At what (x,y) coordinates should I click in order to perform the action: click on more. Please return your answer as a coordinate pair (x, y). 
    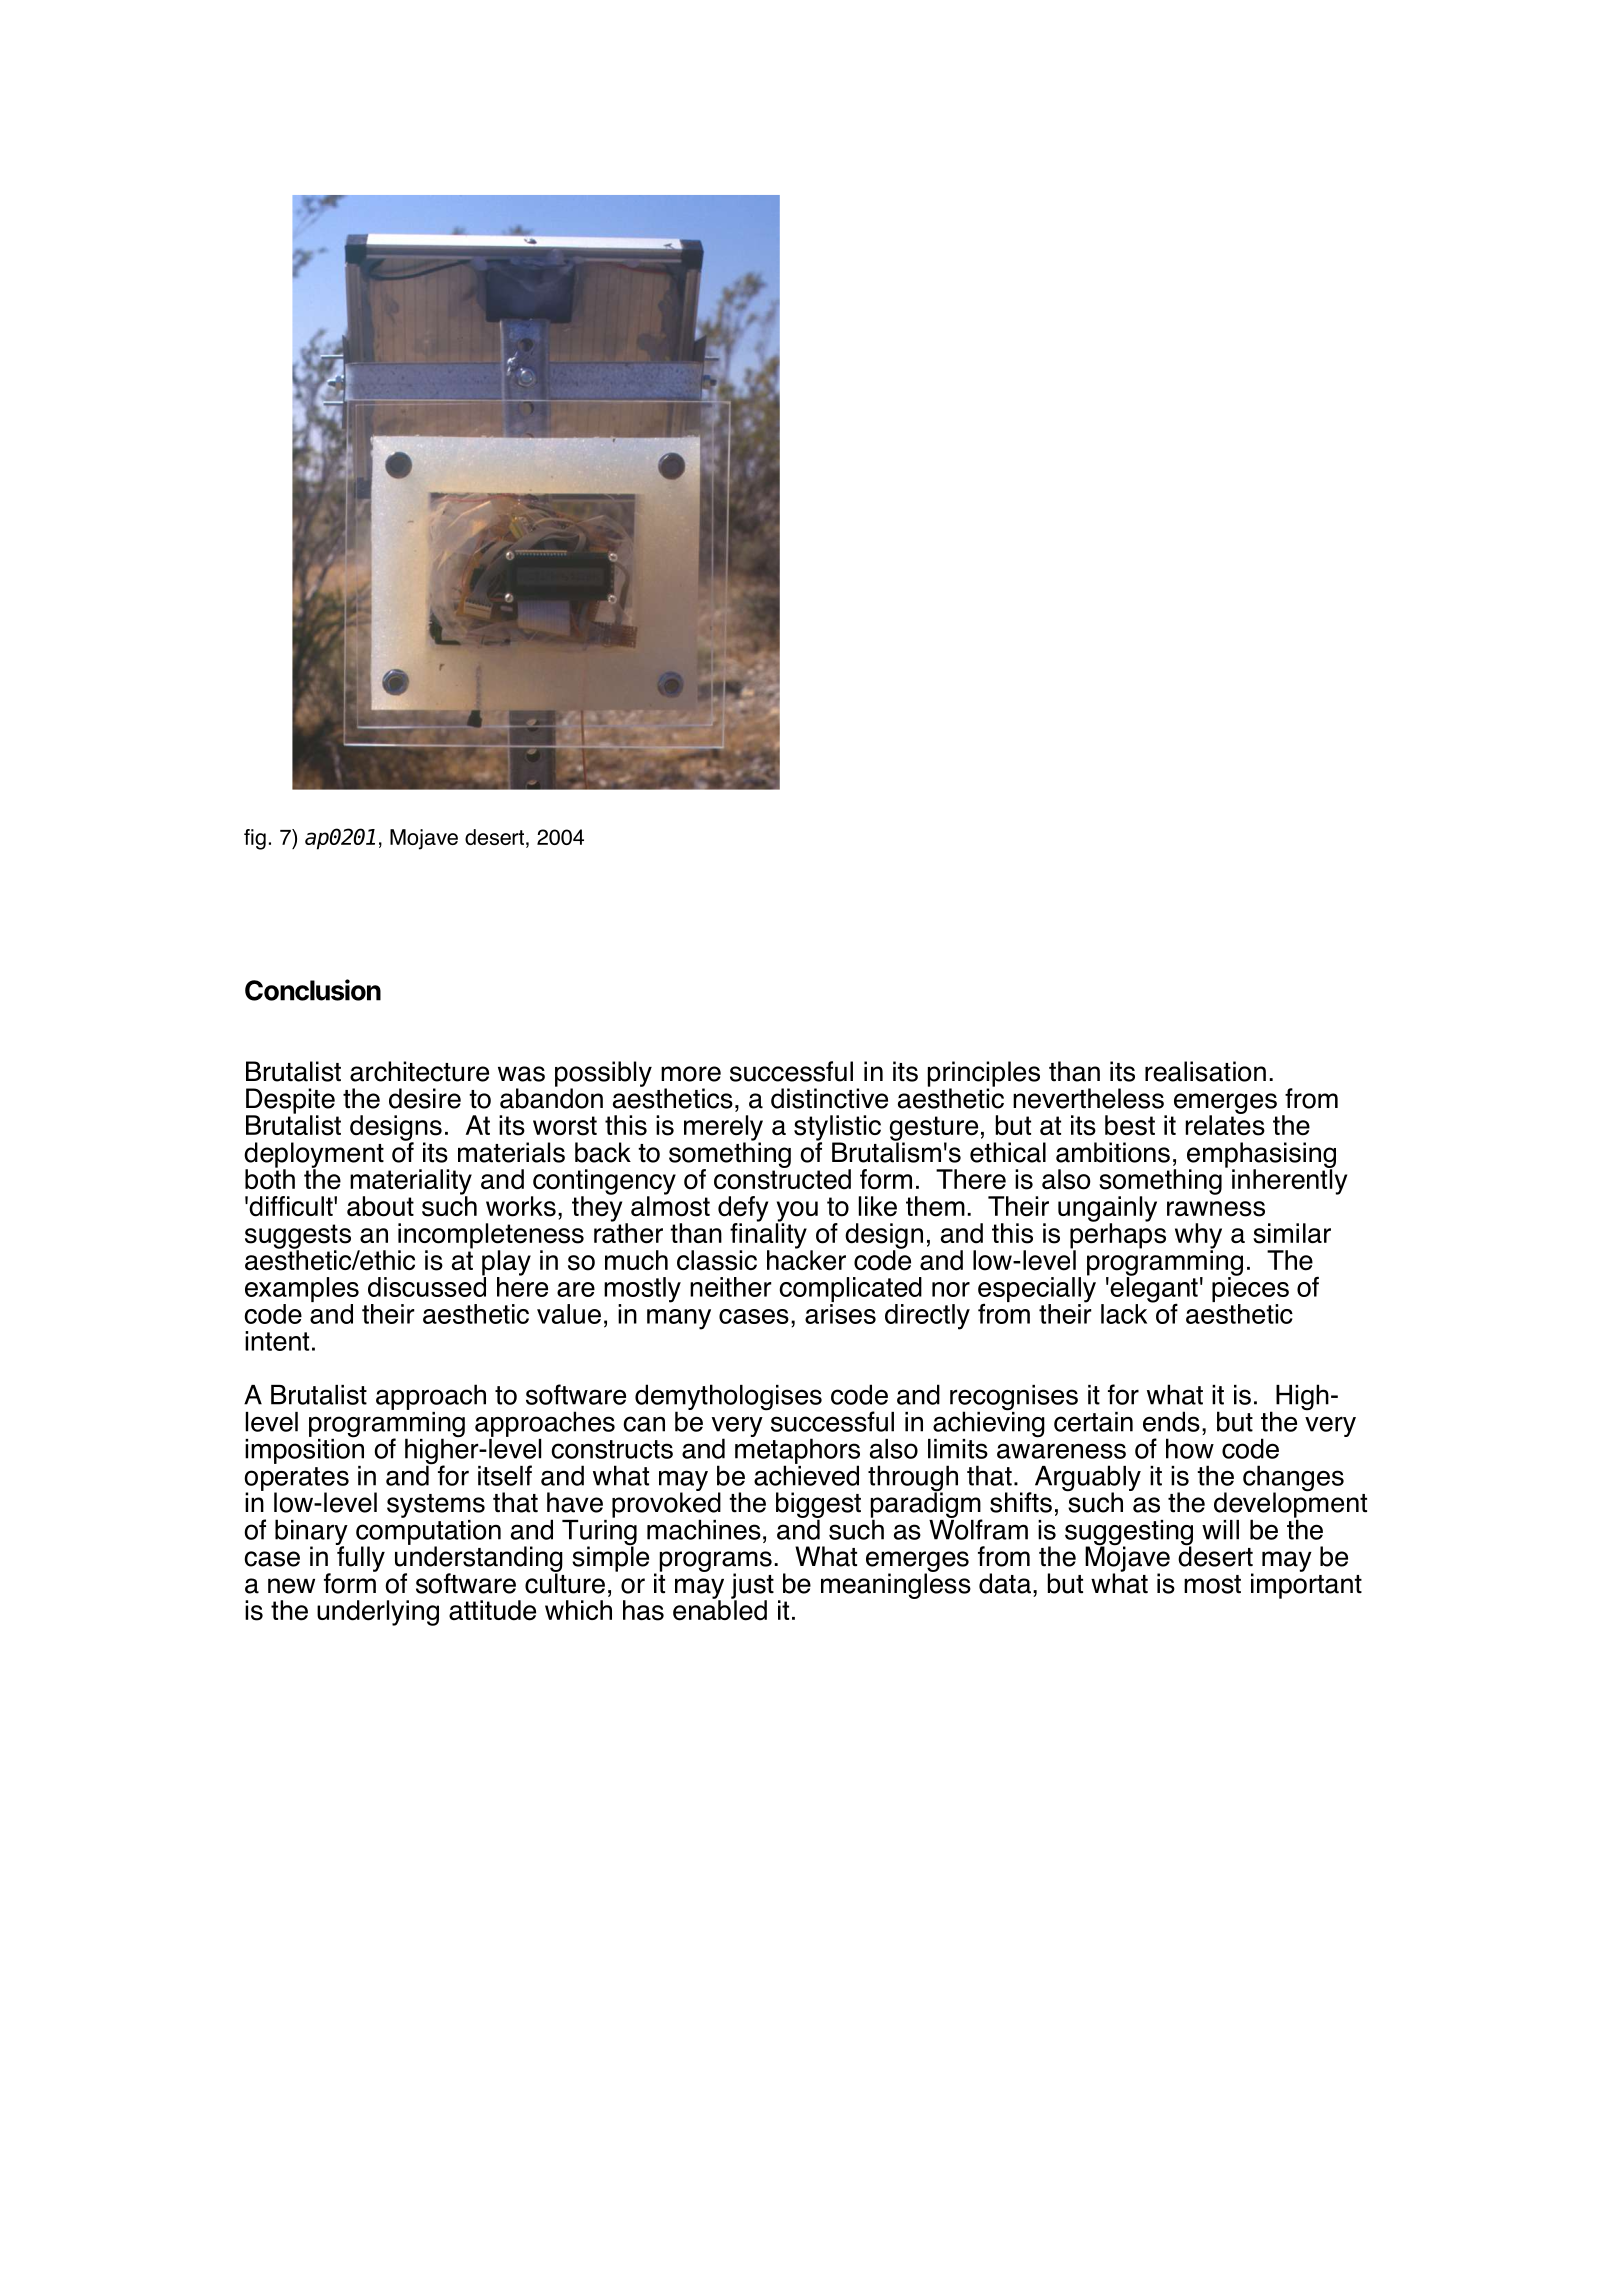
    Looking at the image, I should click on (691, 1074).
